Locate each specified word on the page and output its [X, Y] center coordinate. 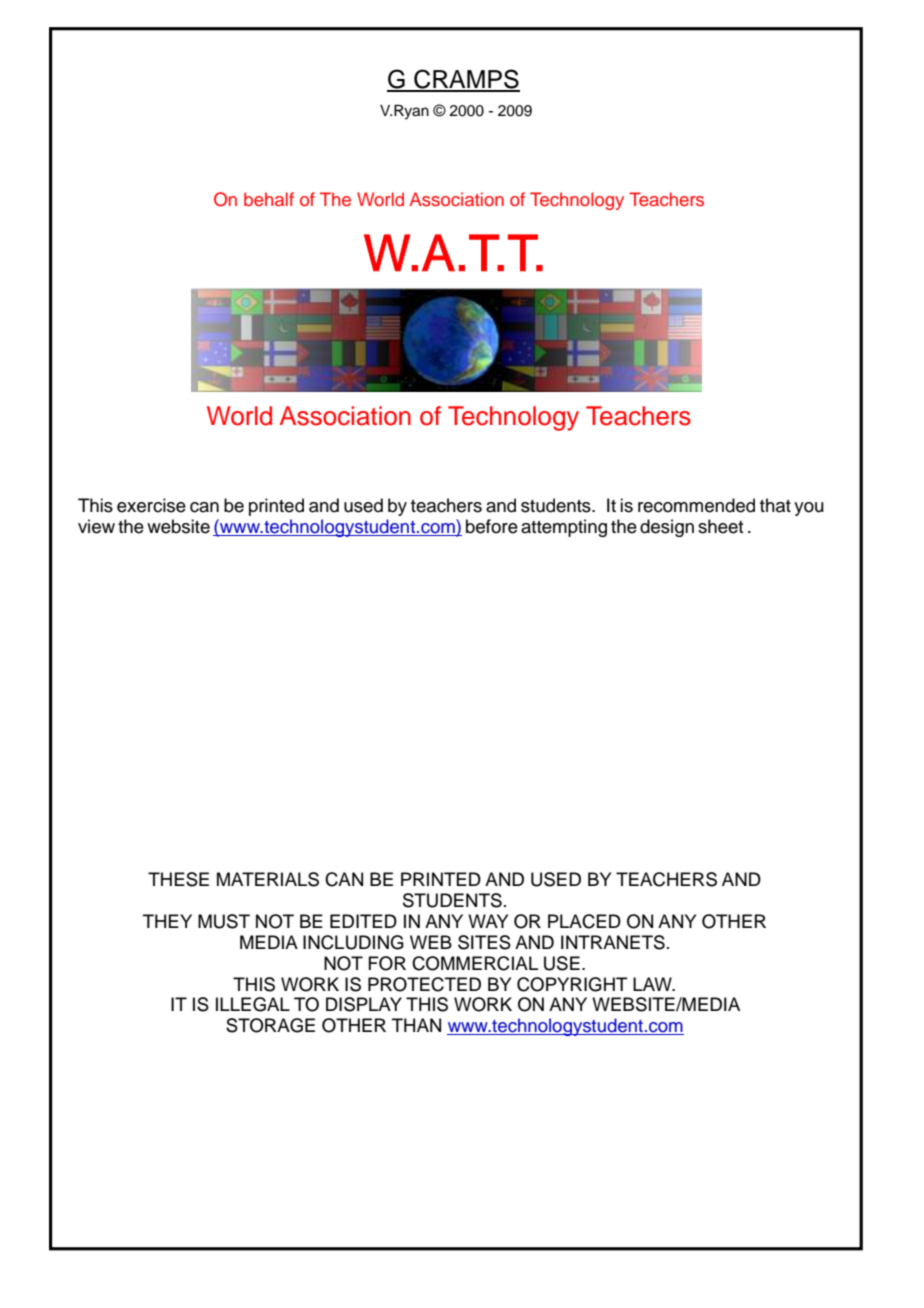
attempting [564, 528]
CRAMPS [466, 80]
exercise [151, 505]
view [96, 526]
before [492, 526]
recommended [696, 505]
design [667, 528]
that [775, 505]
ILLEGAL [253, 1004]
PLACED [584, 921]
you [809, 509]
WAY [488, 921]
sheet [720, 526]
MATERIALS [268, 879]
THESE [178, 879]
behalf [269, 199]
